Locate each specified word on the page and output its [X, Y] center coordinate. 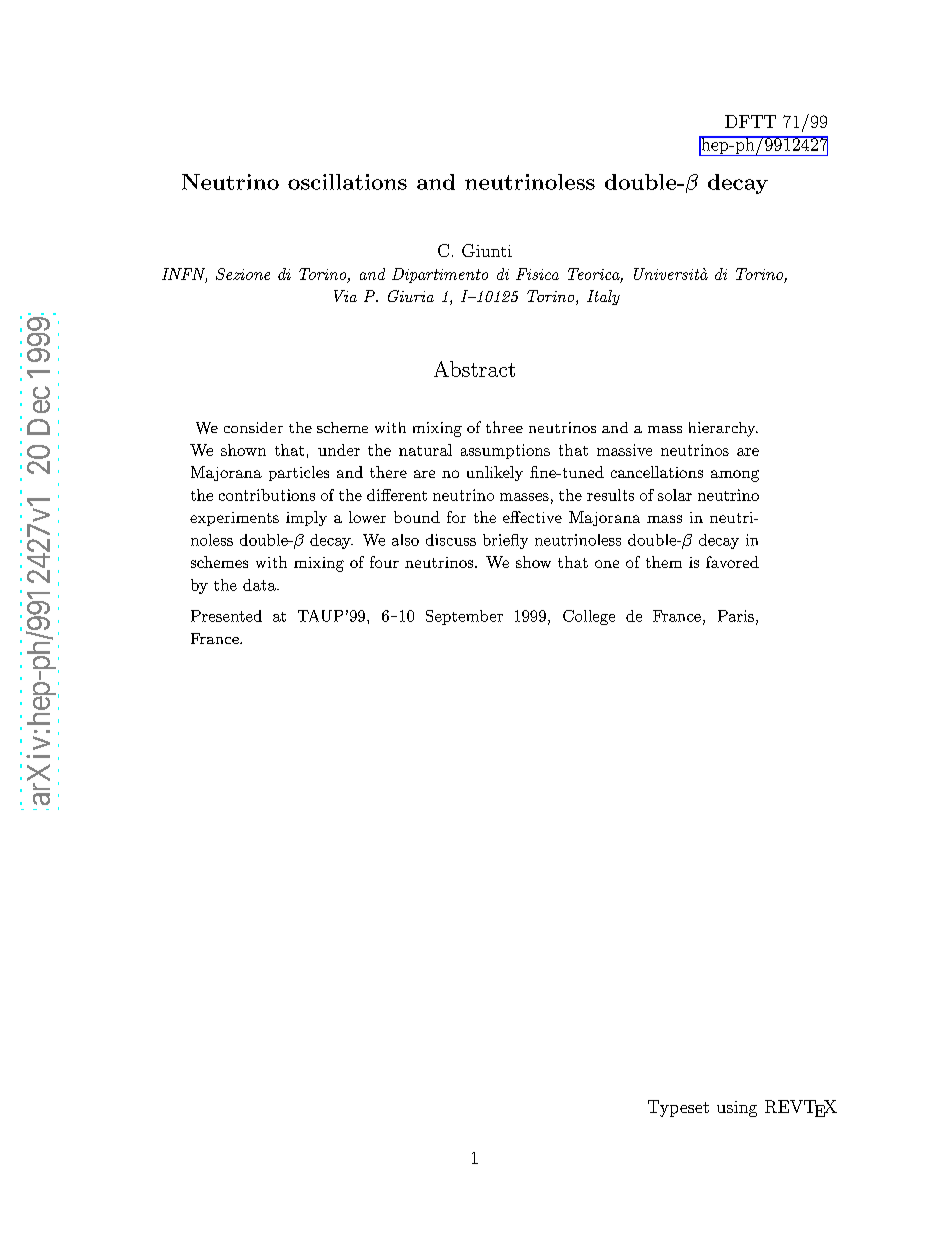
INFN [184, 275]
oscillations [347, 182]
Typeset [678, 1108]
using [737, 1109]
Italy [603, 297]
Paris [736, 616]
